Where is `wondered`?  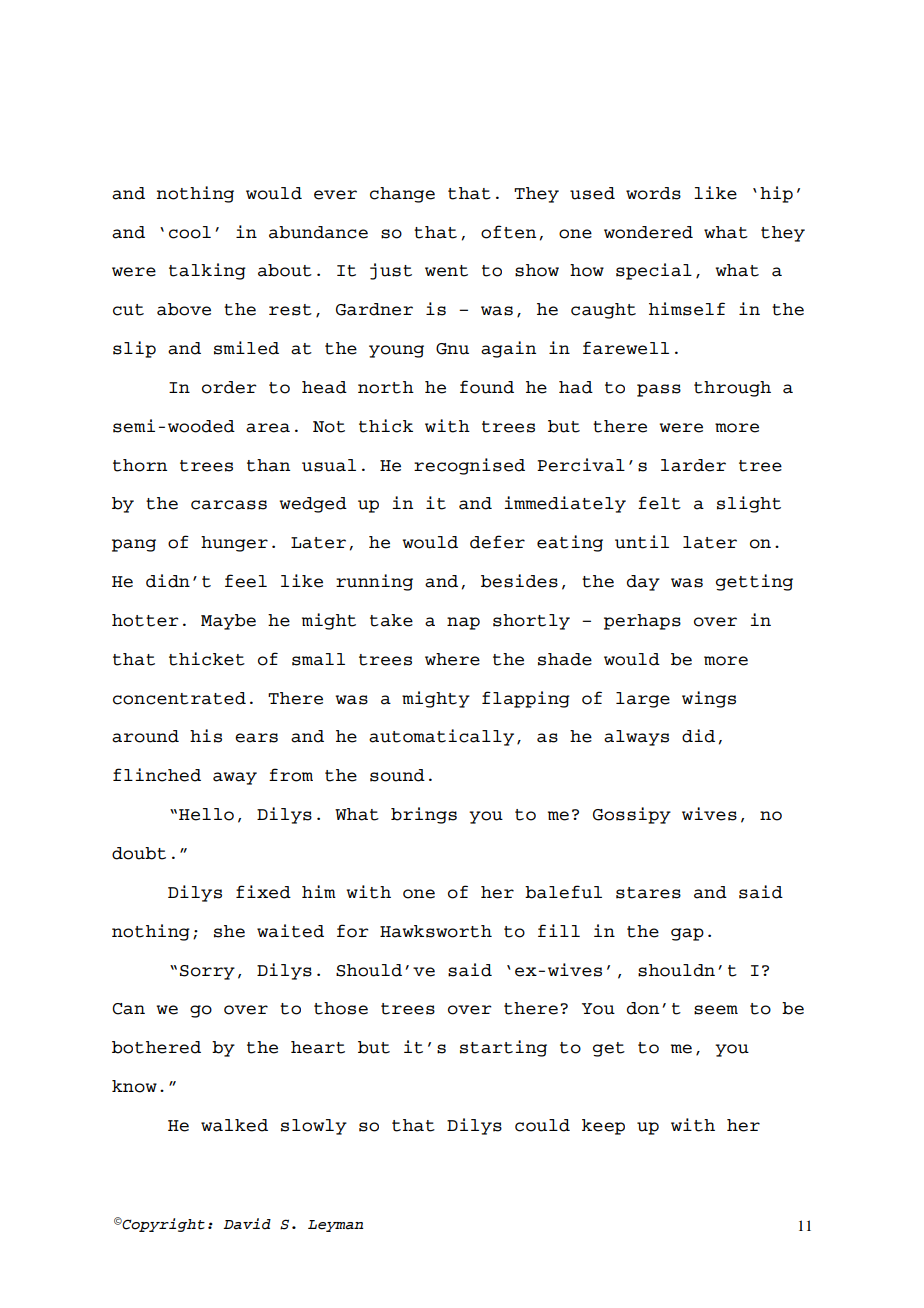 wondered is located at coordinates (648, 232).
